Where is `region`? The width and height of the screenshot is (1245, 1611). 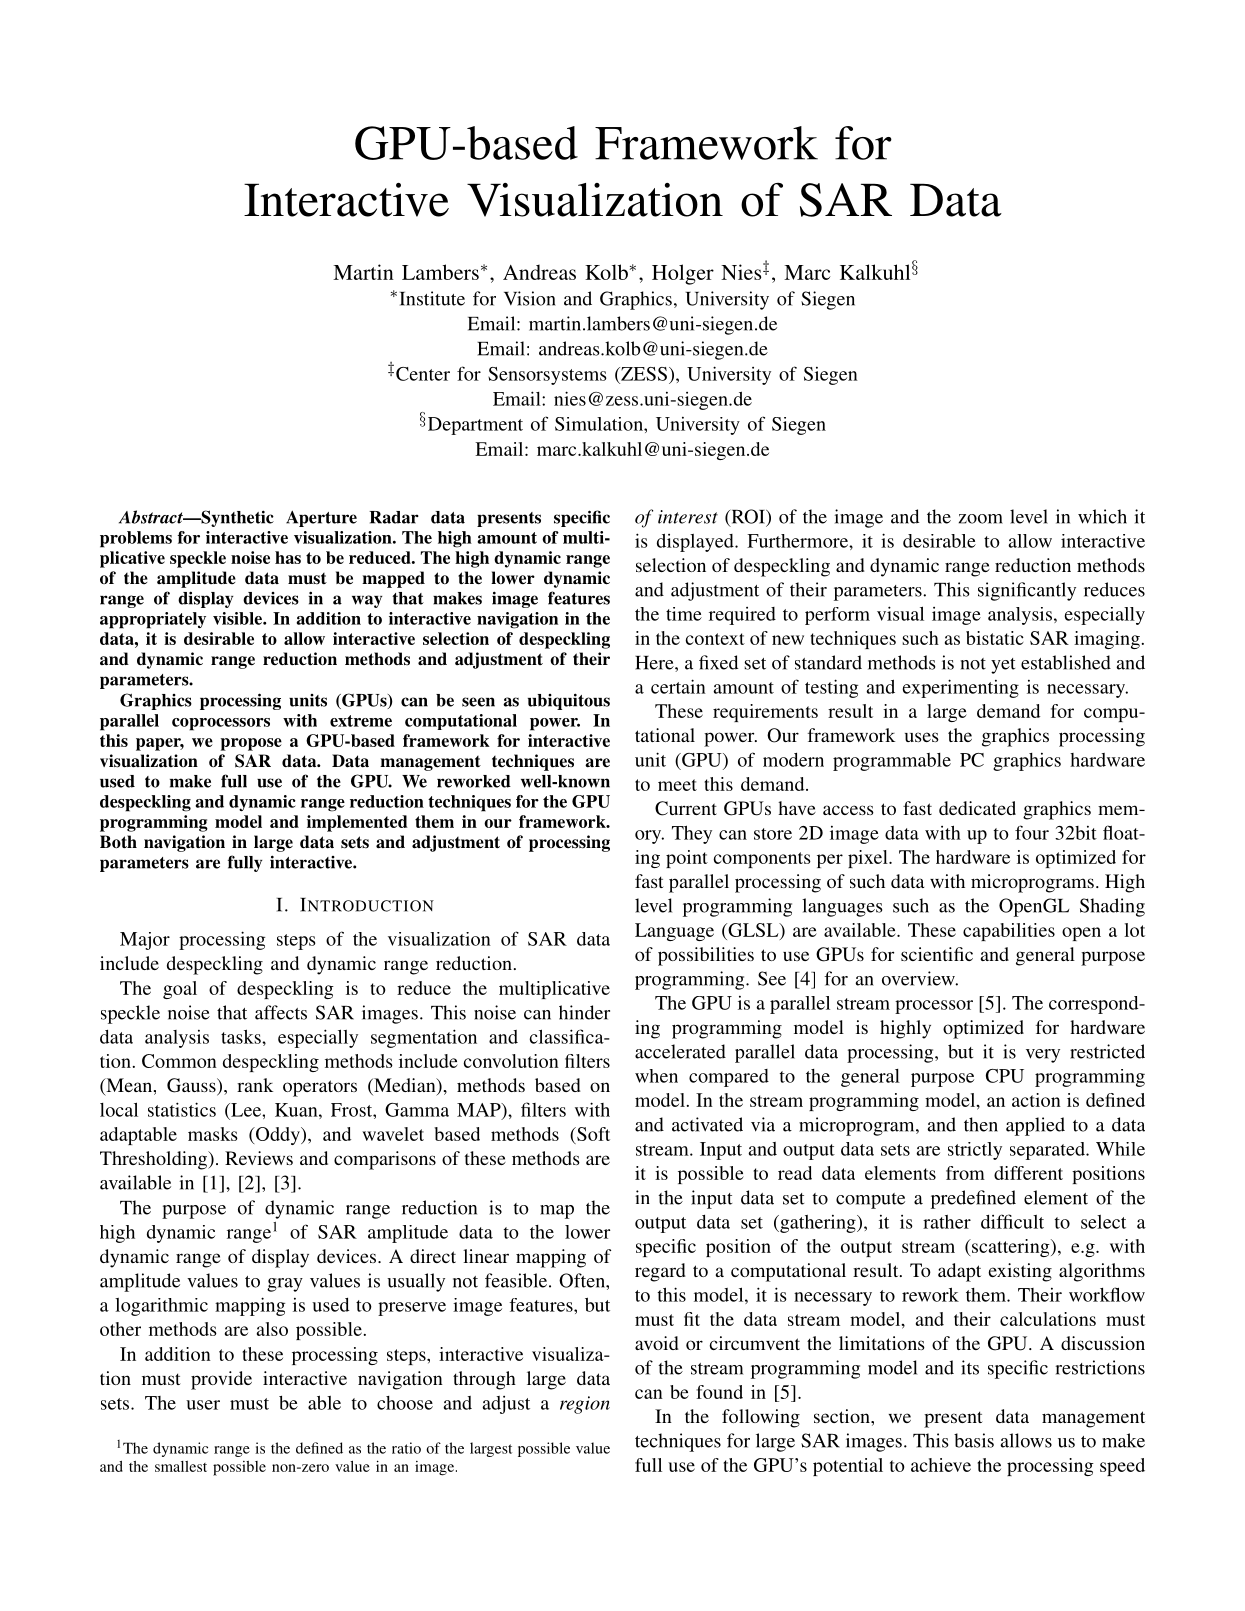
region is located at coordinates (585, 1405).
